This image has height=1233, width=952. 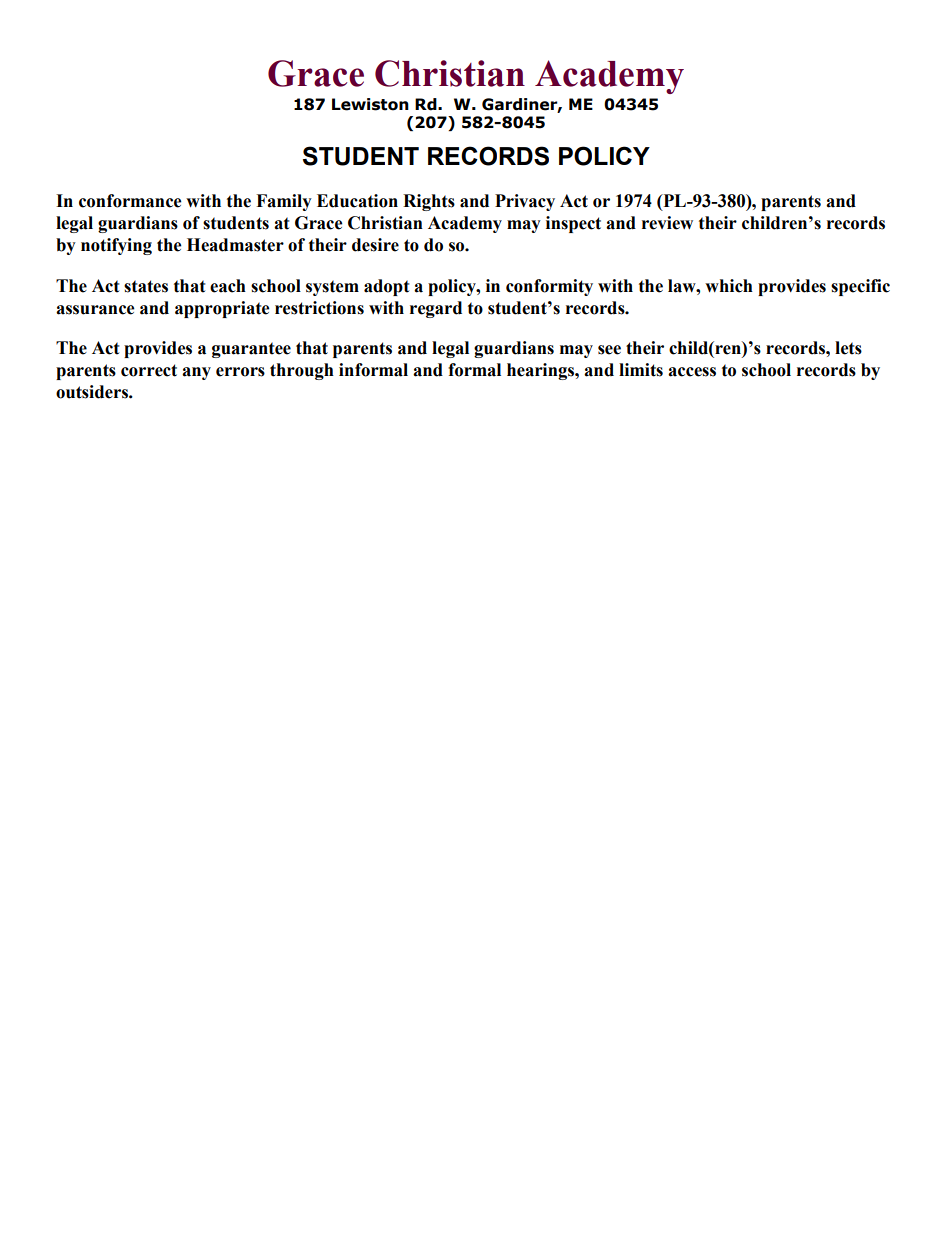 I want to click on correct, so click(x=149, y=370).
